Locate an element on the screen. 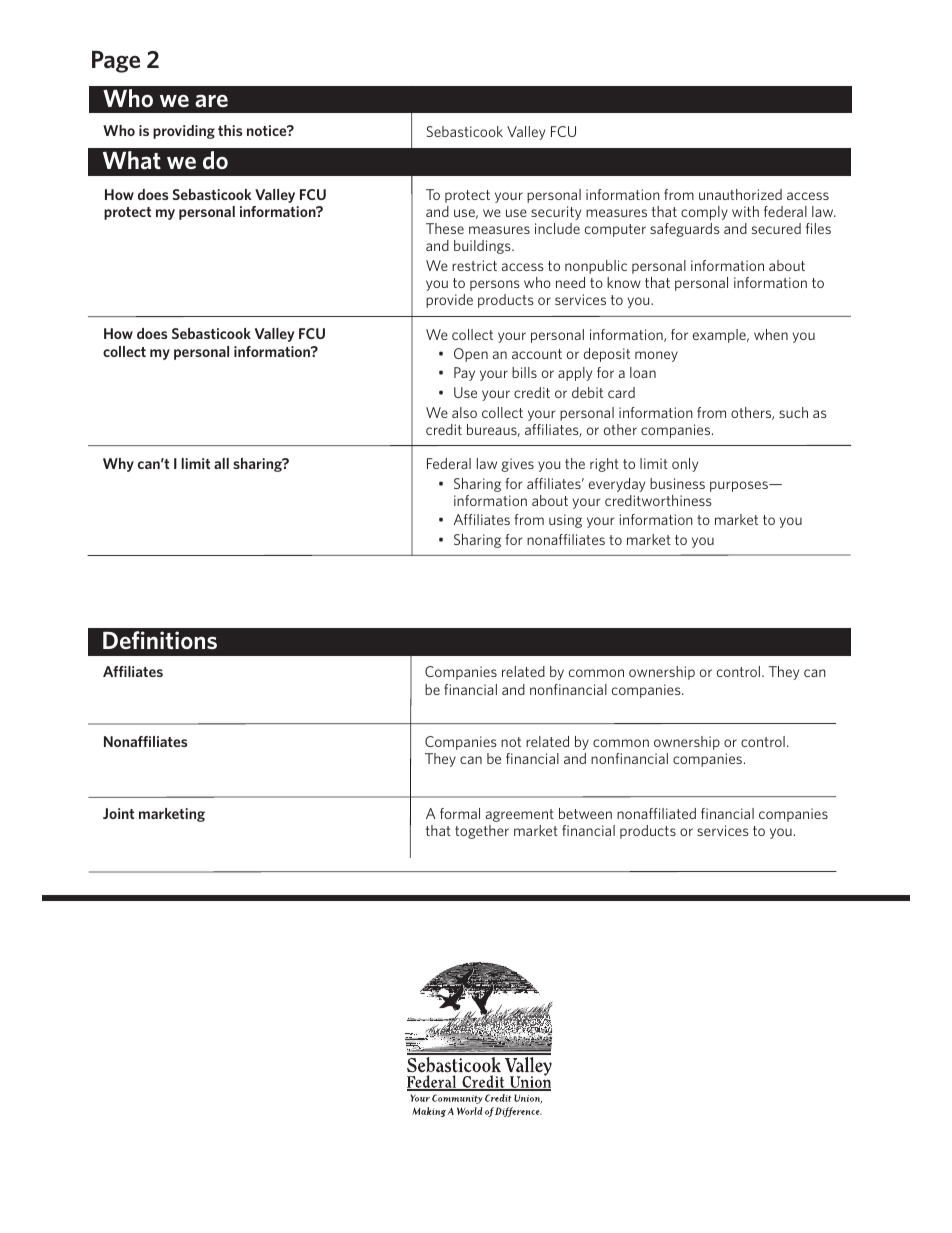  restrict is located at coordinates (474, 265).
